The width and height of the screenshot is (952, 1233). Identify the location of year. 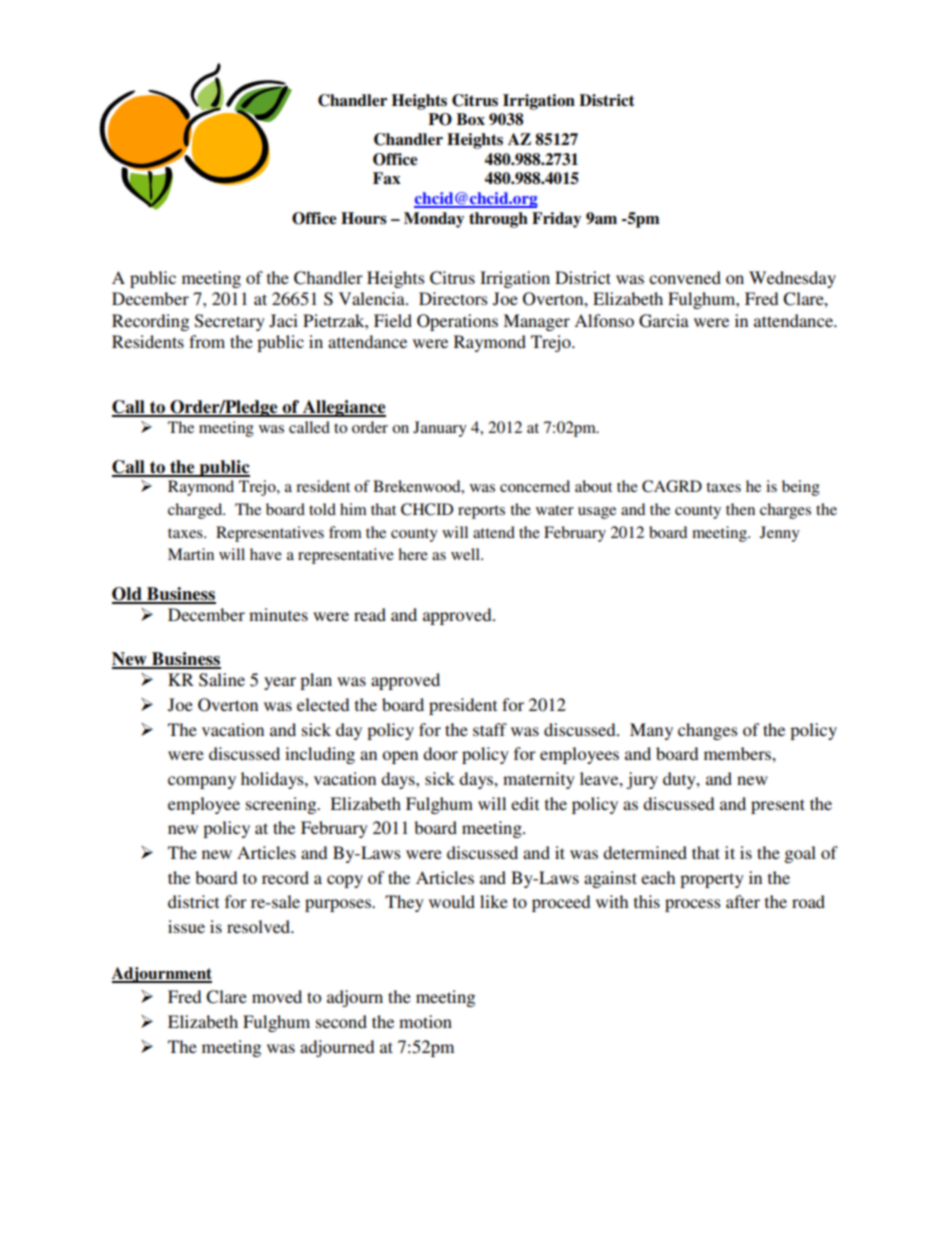
(280, 683).
